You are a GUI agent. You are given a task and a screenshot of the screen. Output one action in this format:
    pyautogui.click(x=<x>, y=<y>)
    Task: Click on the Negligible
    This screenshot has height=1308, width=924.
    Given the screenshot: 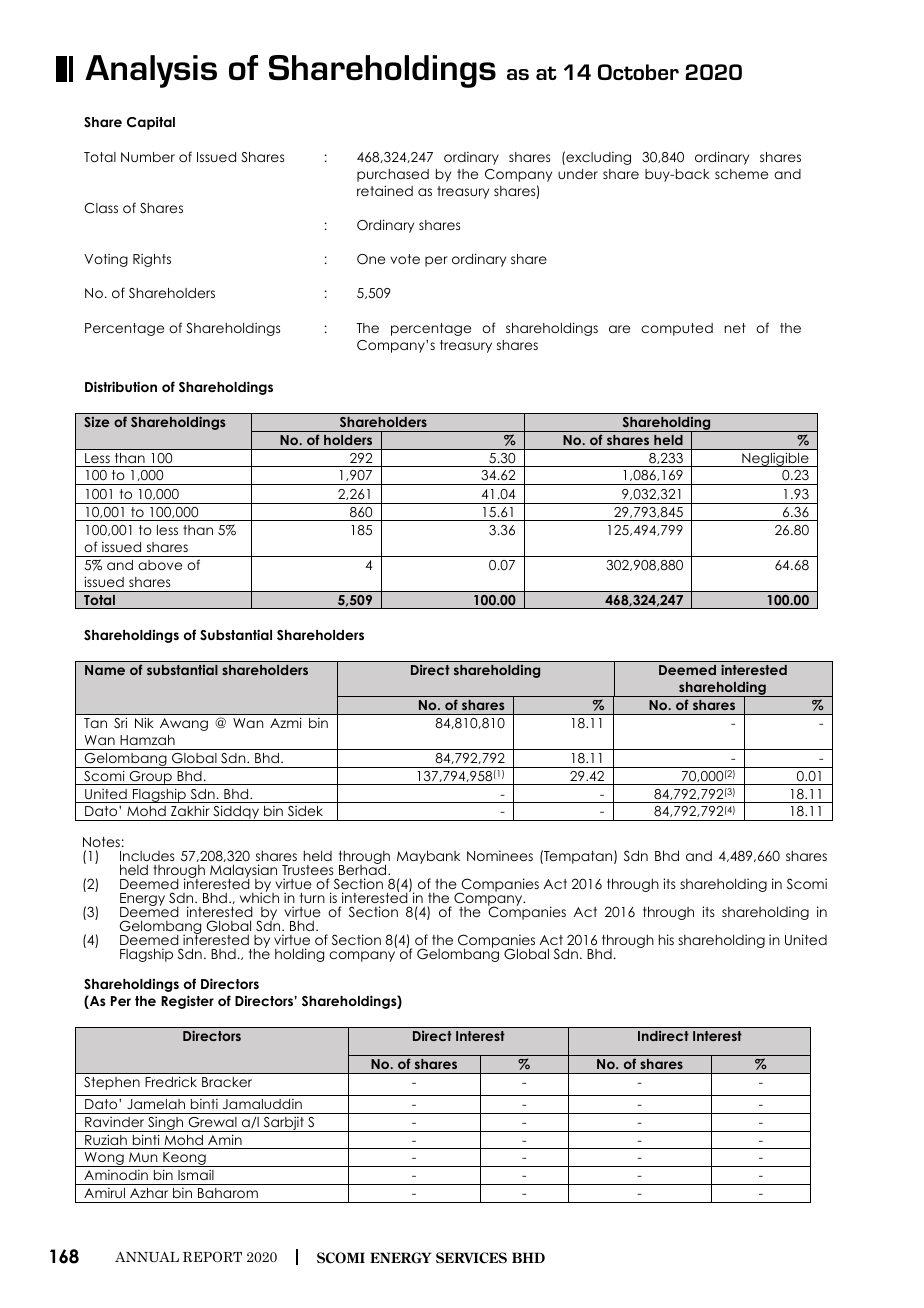 What is the action you would take?
    pyautogui.click(x=775, y=460)
